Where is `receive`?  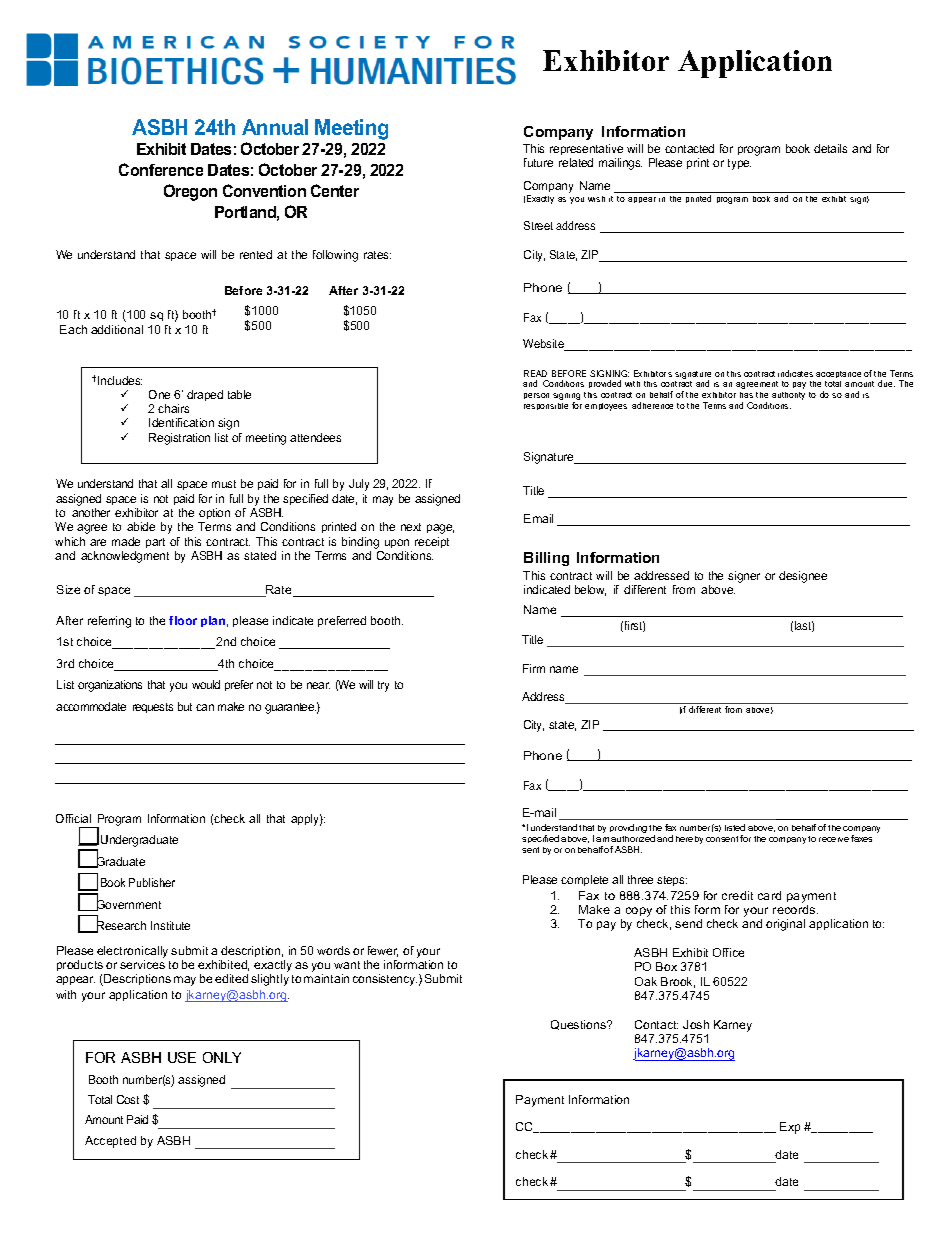 receive is located at coordinates (834, 839).
